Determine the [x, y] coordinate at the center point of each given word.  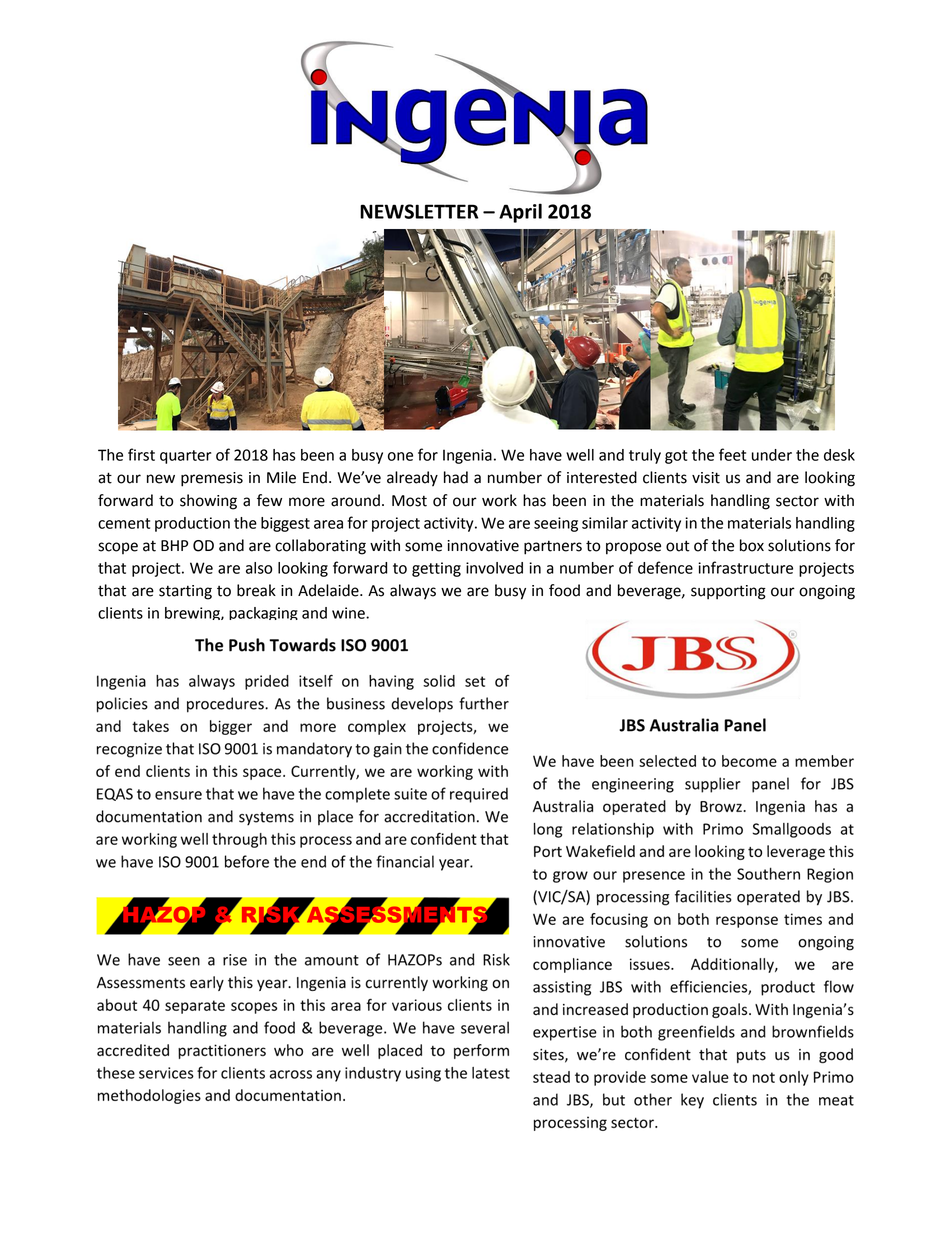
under [772, 455]
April [520, 213]
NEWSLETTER [419, 211]
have [546, 455]
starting [185, 592]
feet [732, 454]
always [413, 592]
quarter [185, 457]
